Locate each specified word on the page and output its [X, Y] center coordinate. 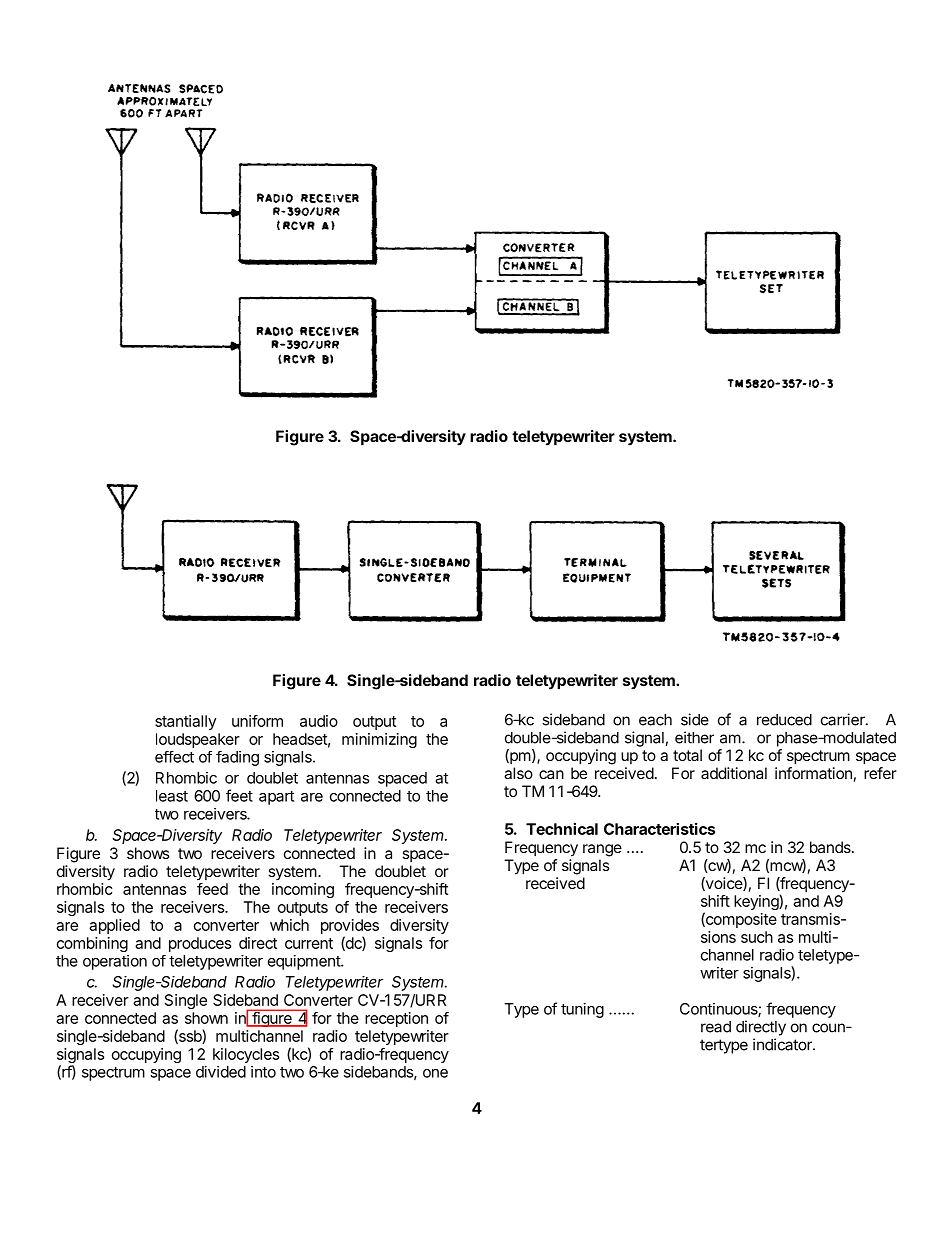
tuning [582, 1010]
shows [148, 853]
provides [350, 926]
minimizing [379, 740]
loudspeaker [198, 740]
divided [221, 1072]
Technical [562, 829]
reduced [784, 720]
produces [200, 944]
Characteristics [659, 829]
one [435, 1073]
